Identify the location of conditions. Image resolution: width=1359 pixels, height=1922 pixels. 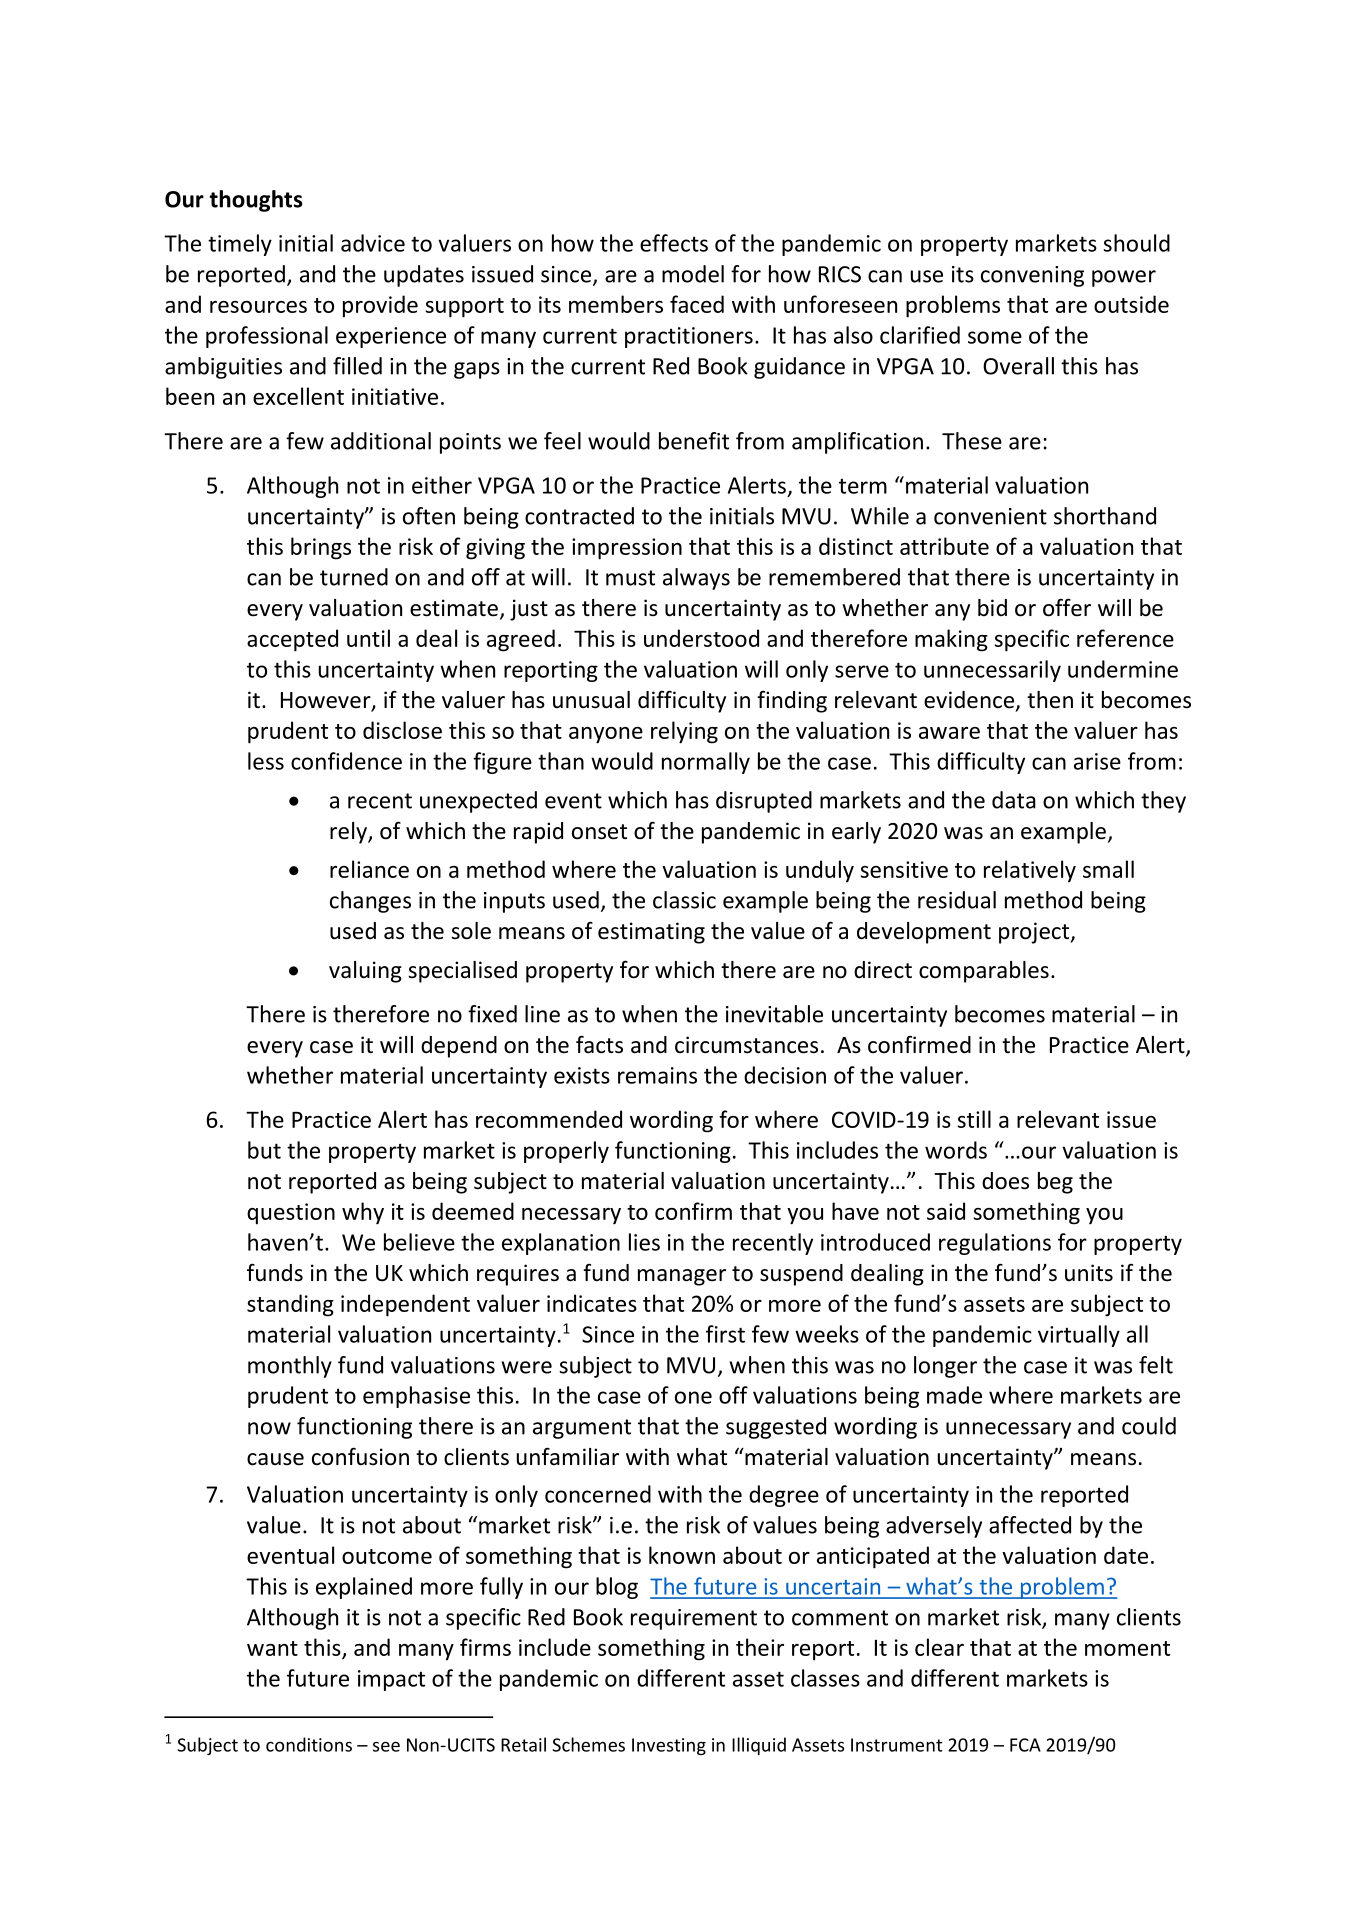
(309, 1744).
